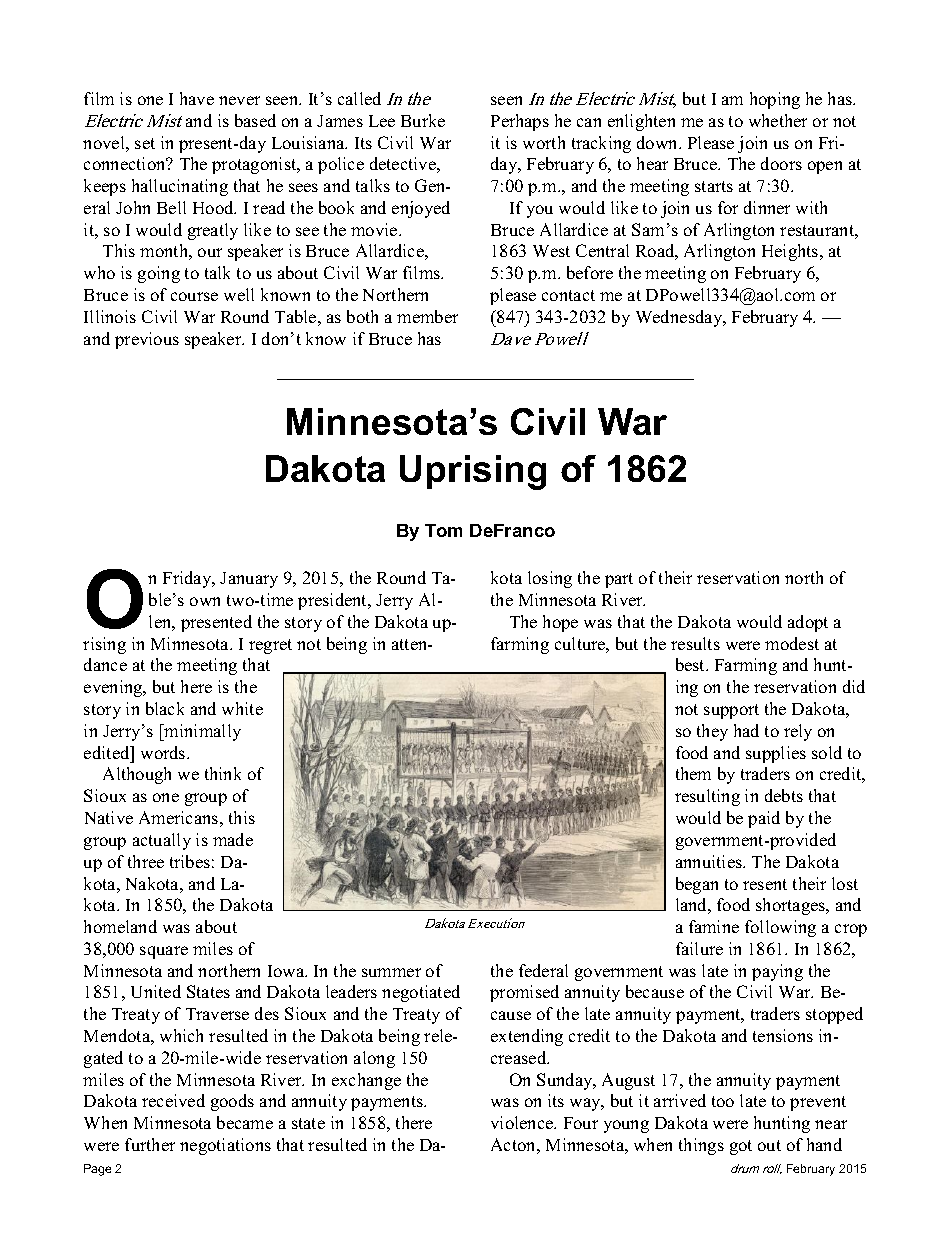 The height and width of the image is (1233, 952). Describe the element at coordinates (619, 580) in the image. I see `part` at that location.
